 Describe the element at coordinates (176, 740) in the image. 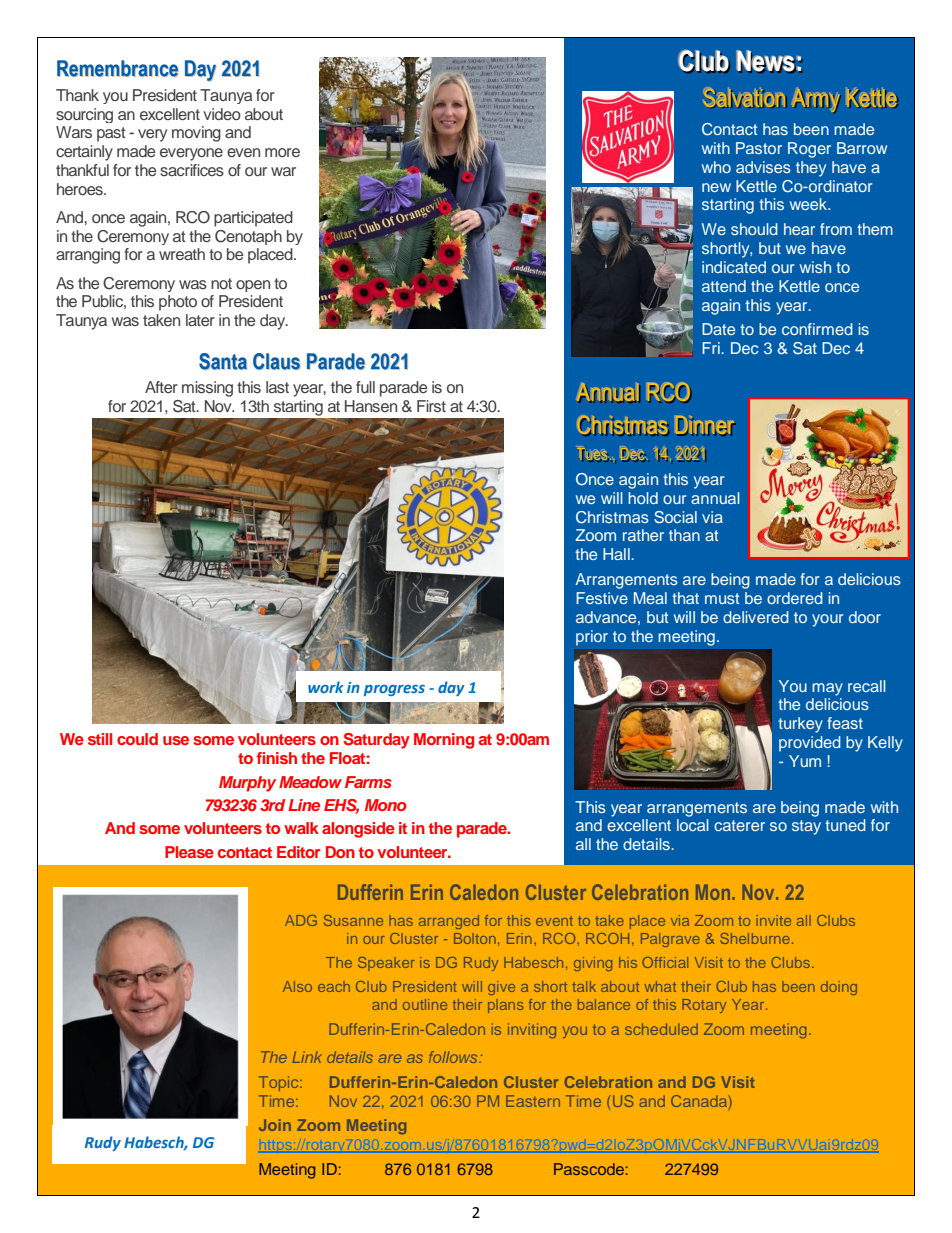

I see `use` at that location.
